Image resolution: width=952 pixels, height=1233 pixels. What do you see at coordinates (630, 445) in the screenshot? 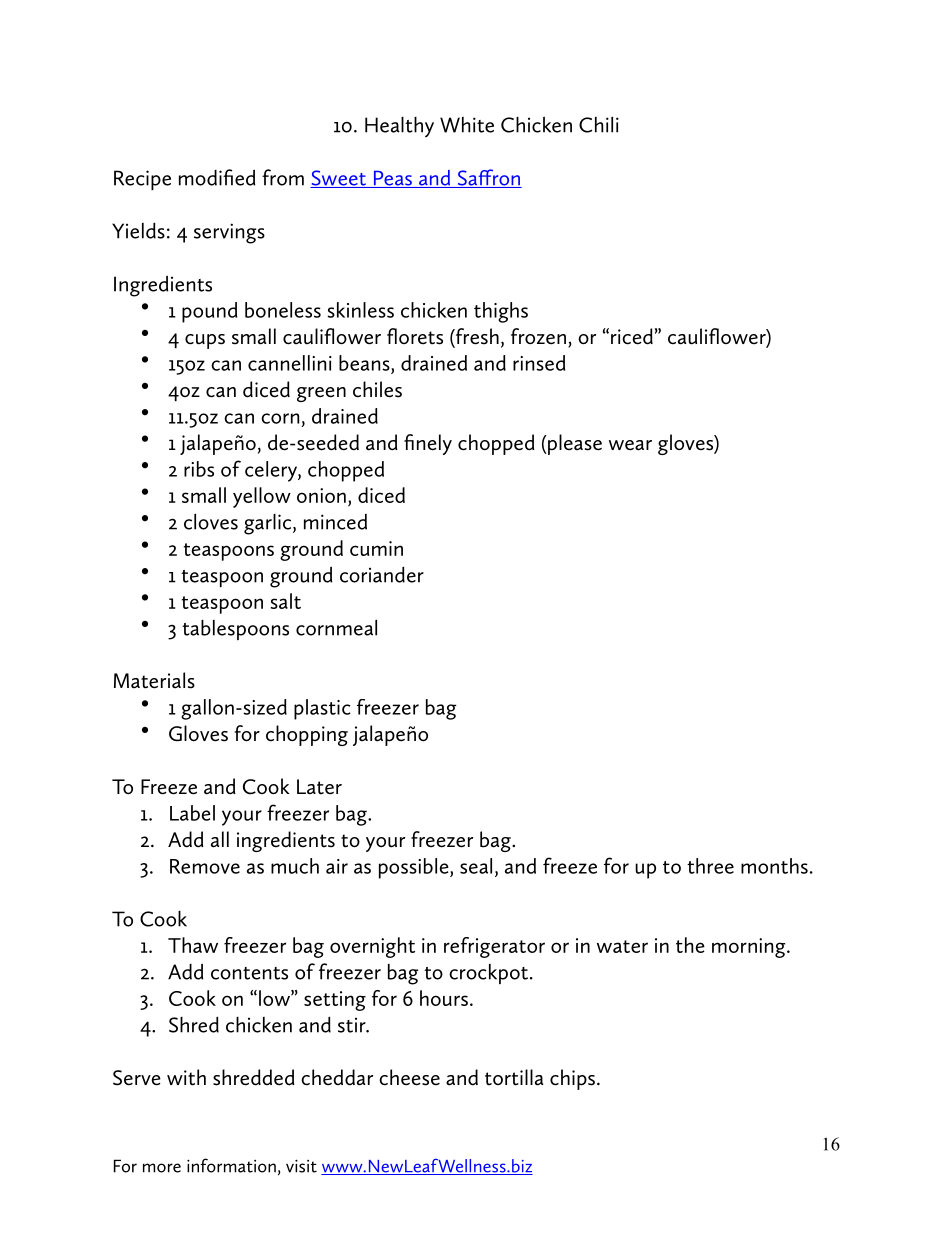
I see `wear` at bounding box center [630, 445].
